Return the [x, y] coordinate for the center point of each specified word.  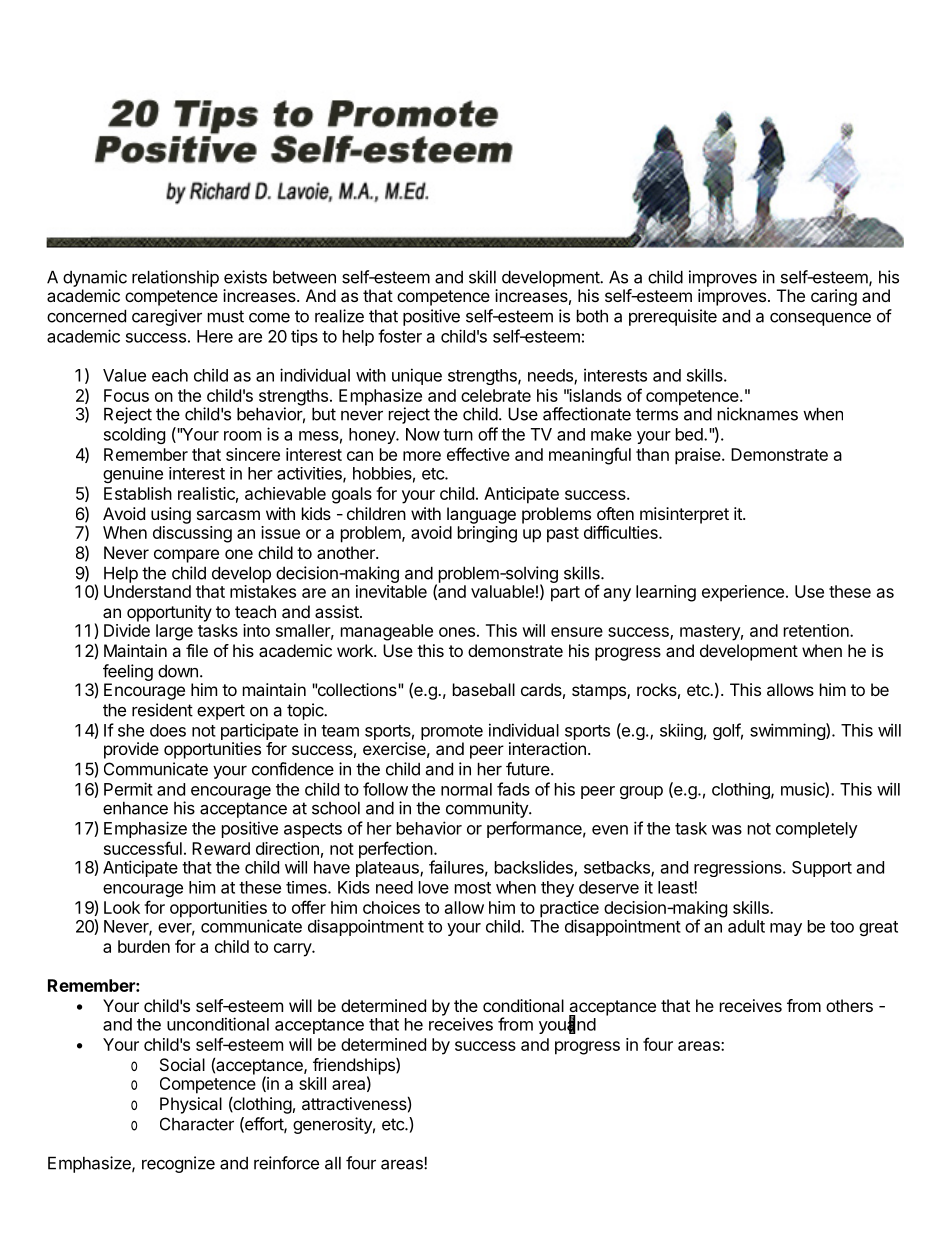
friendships [355, 1067]
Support [822, 869]
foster [400, 336]
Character [197, 1124]
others [849, 1005]
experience [743, 593]
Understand [147, 591]
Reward [221, 848]
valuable [502, 591]
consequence [820, 319]
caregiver [167, 317]
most [473, 888]
